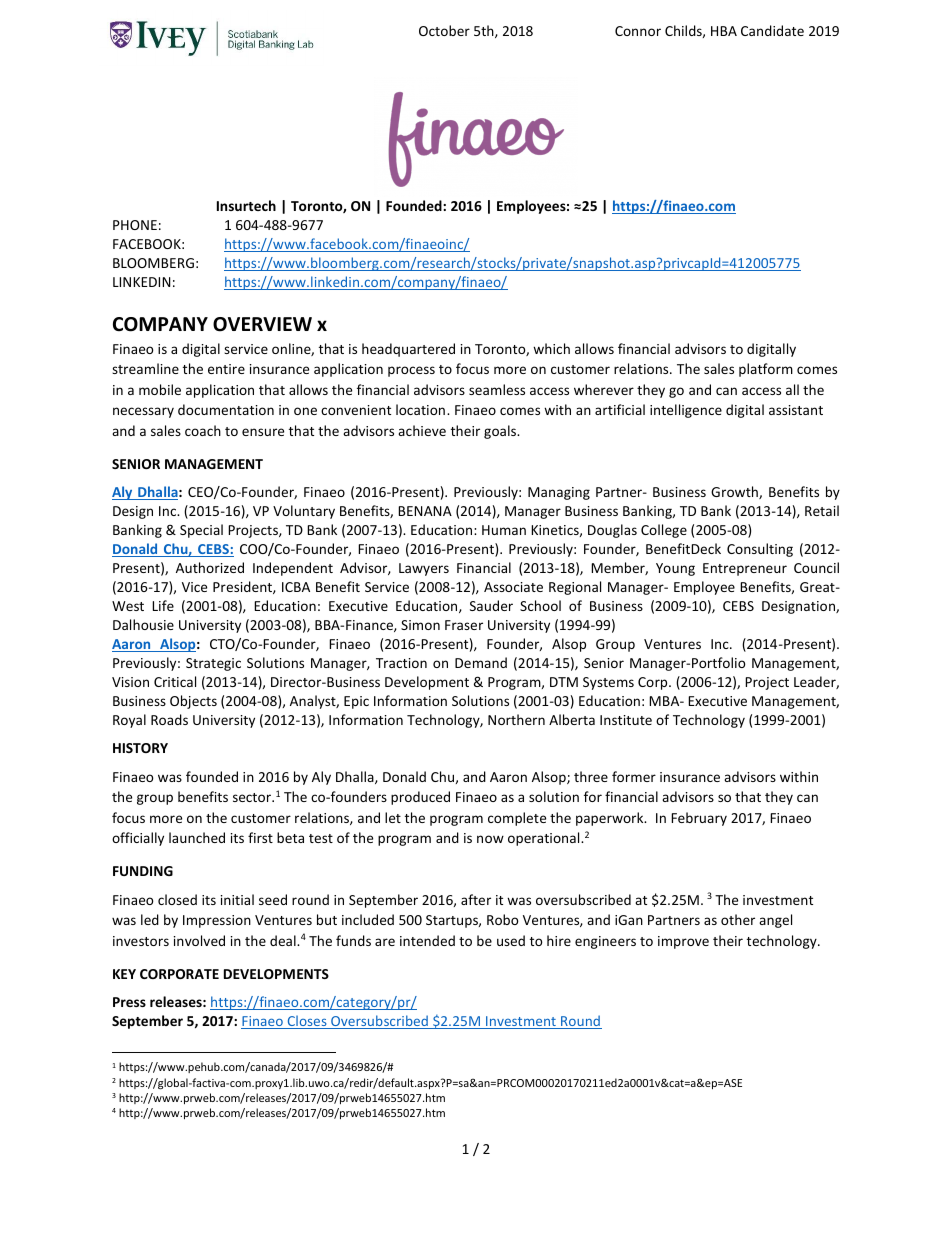 This screenshot has width=952, height=1233. I want to click on October, so click(444, 30).
